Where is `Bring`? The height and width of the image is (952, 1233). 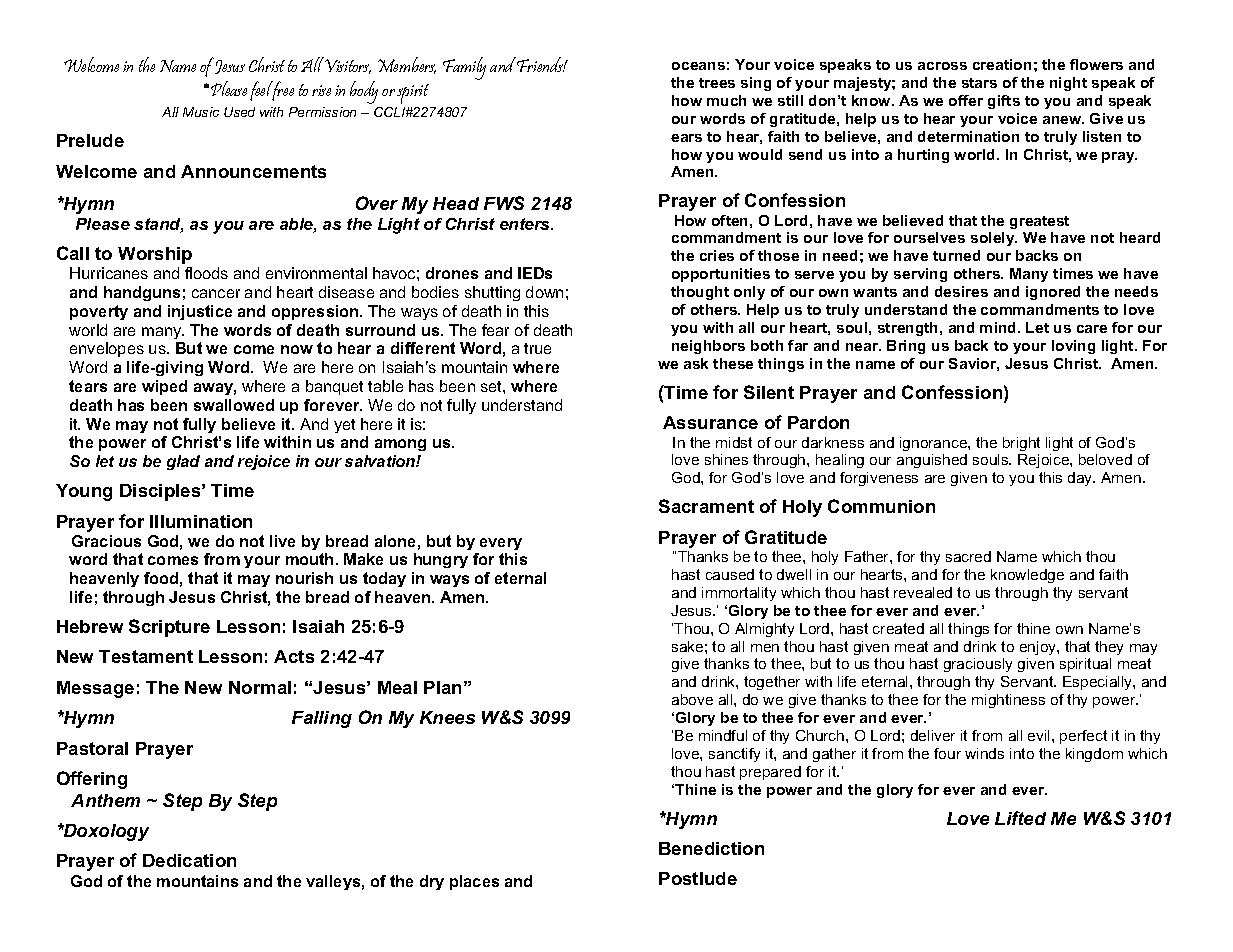 Bring is located at coordinates (906, 347).
